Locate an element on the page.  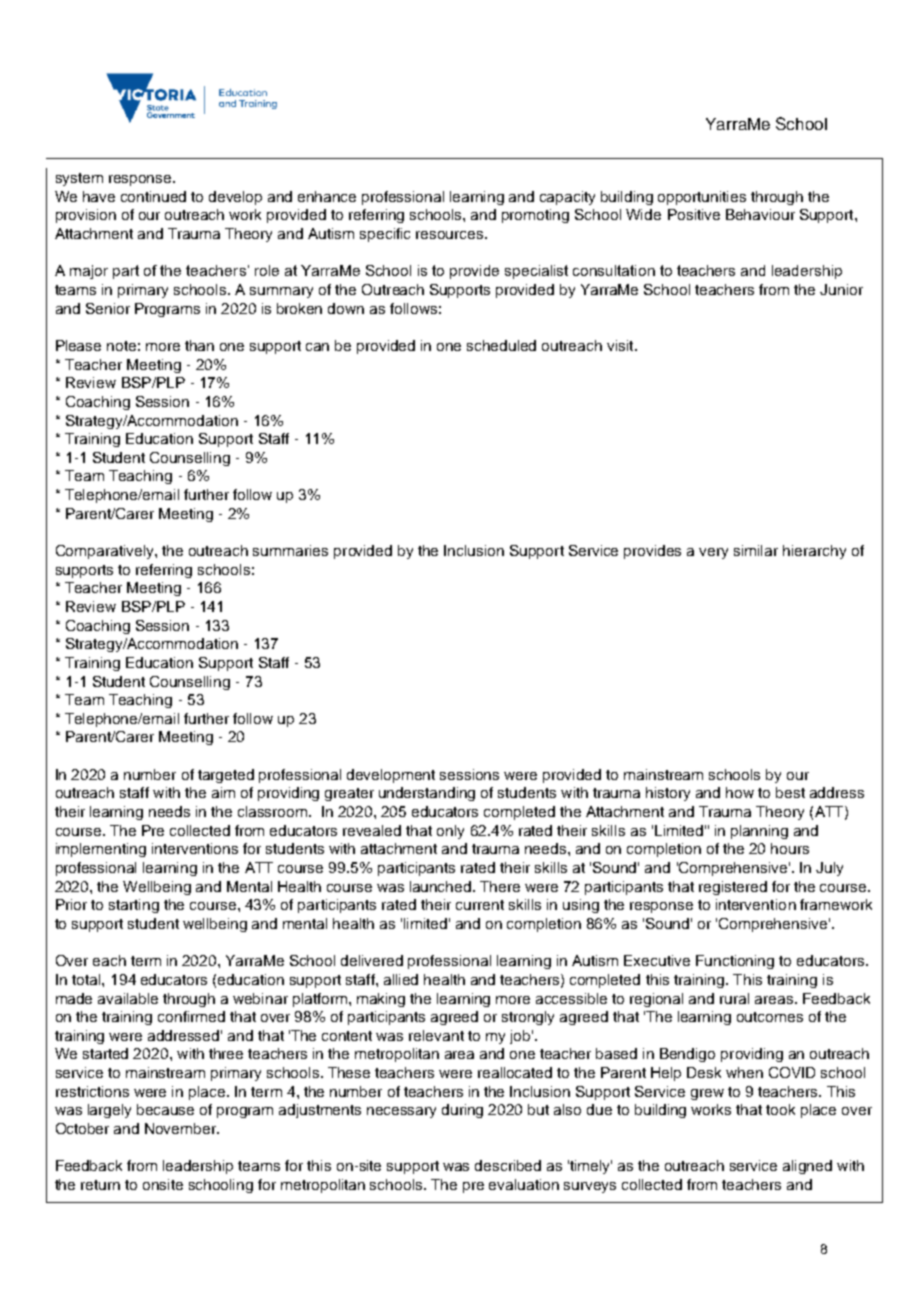
scheduled is located at coordinates (501, 345).
